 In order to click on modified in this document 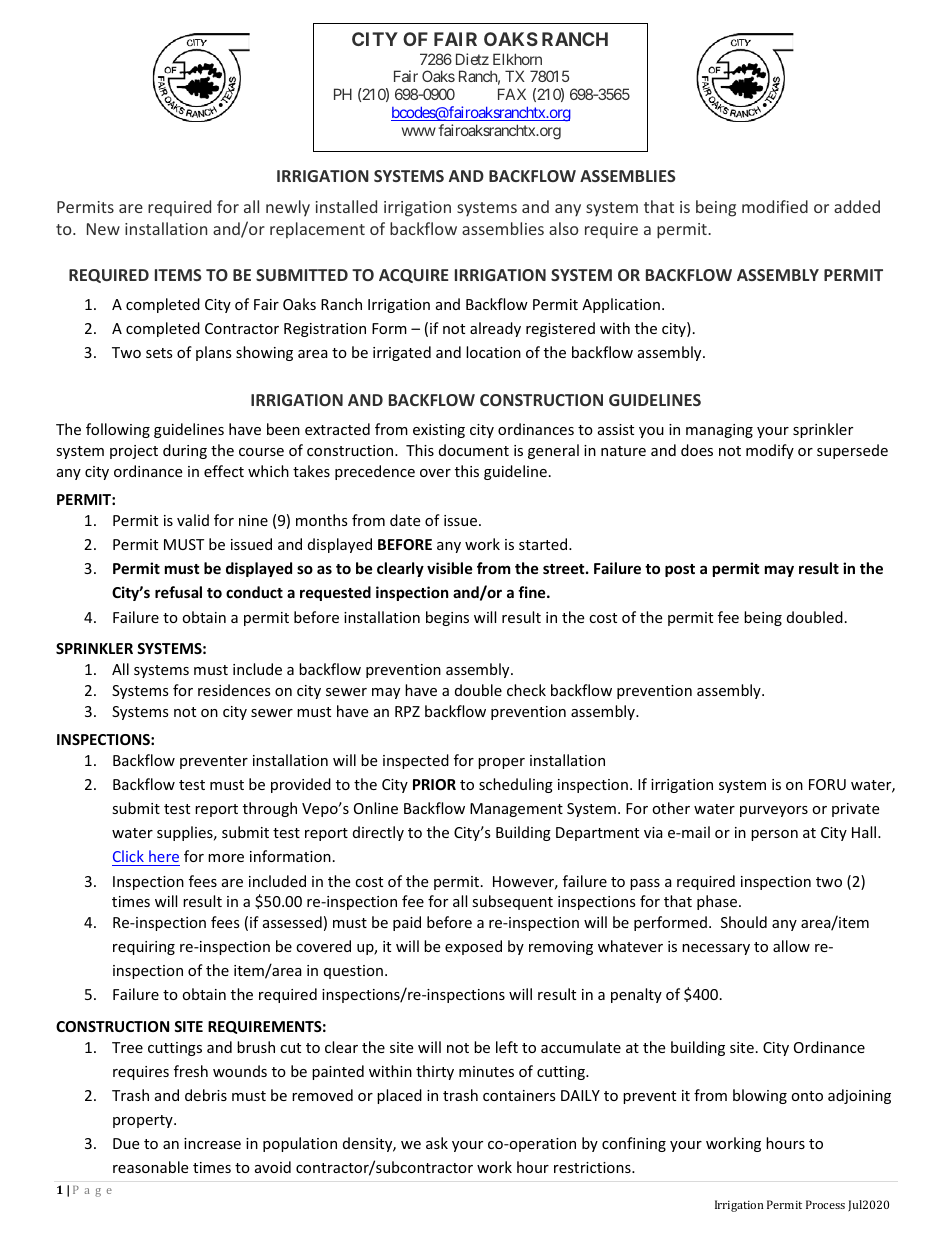, I will do `click(775, 206)`.
